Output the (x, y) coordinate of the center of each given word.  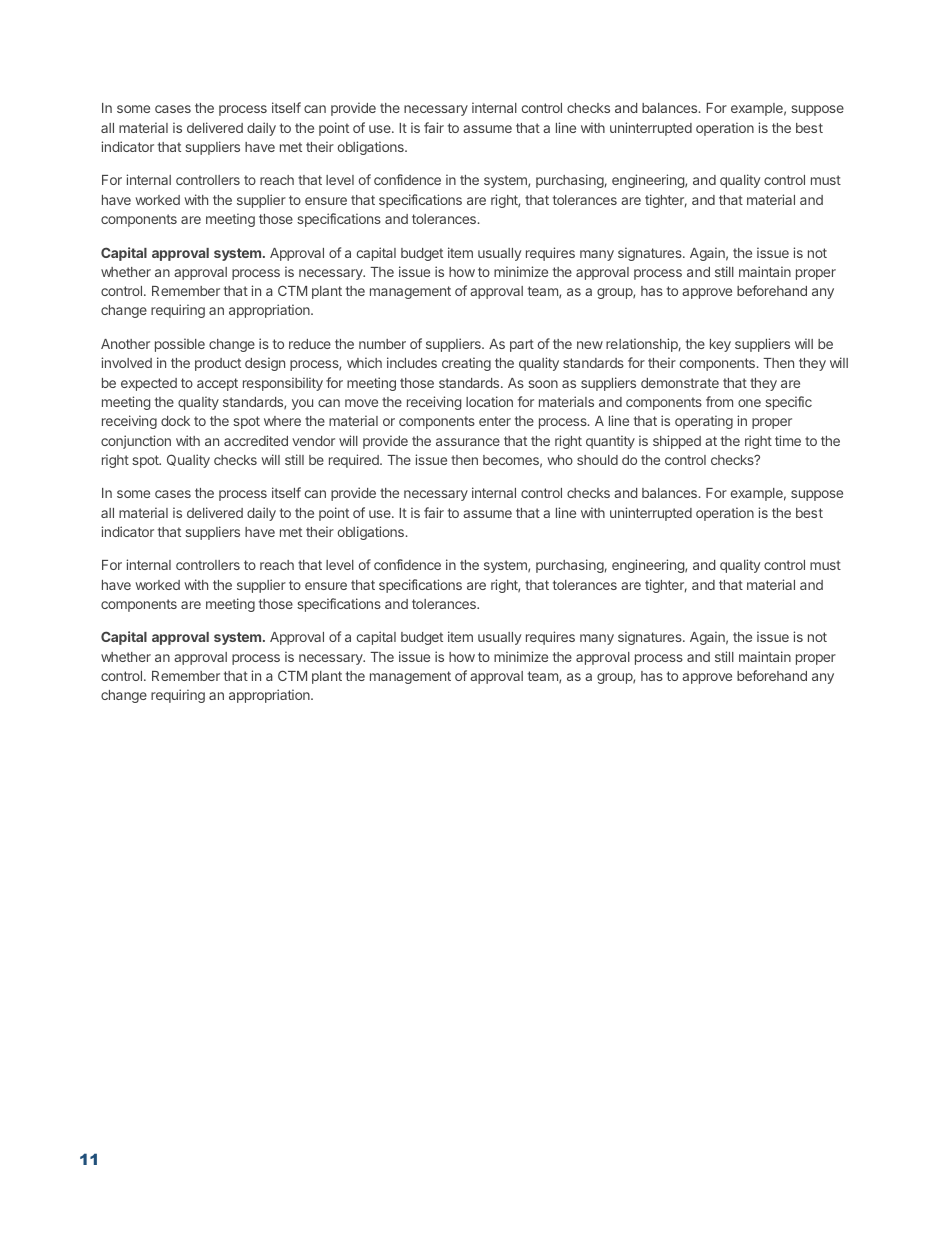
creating (466, 364)
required (355, 461)
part (522, 345)
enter (495, 421)
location (489, 401)
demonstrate (680, 383)
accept (217, 384)
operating (704, 422)
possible (180, 345)
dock (175, 421)
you (302, 404)
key (720, 345)
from (719, 401)
